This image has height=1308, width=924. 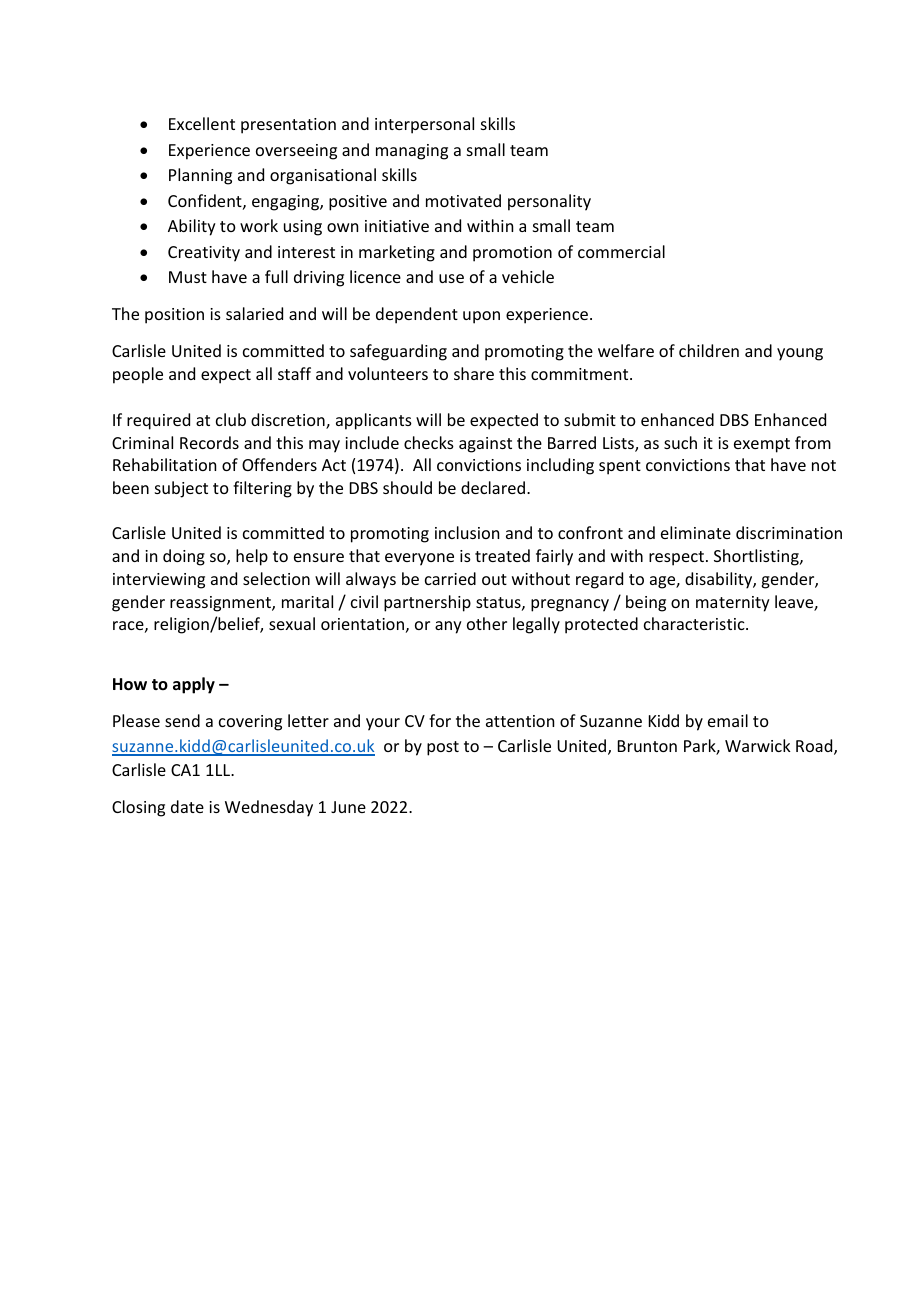 What do you see at coordinates (424, 125) in the image?
I see `interpersonal` at bounding box center [424, 125].
